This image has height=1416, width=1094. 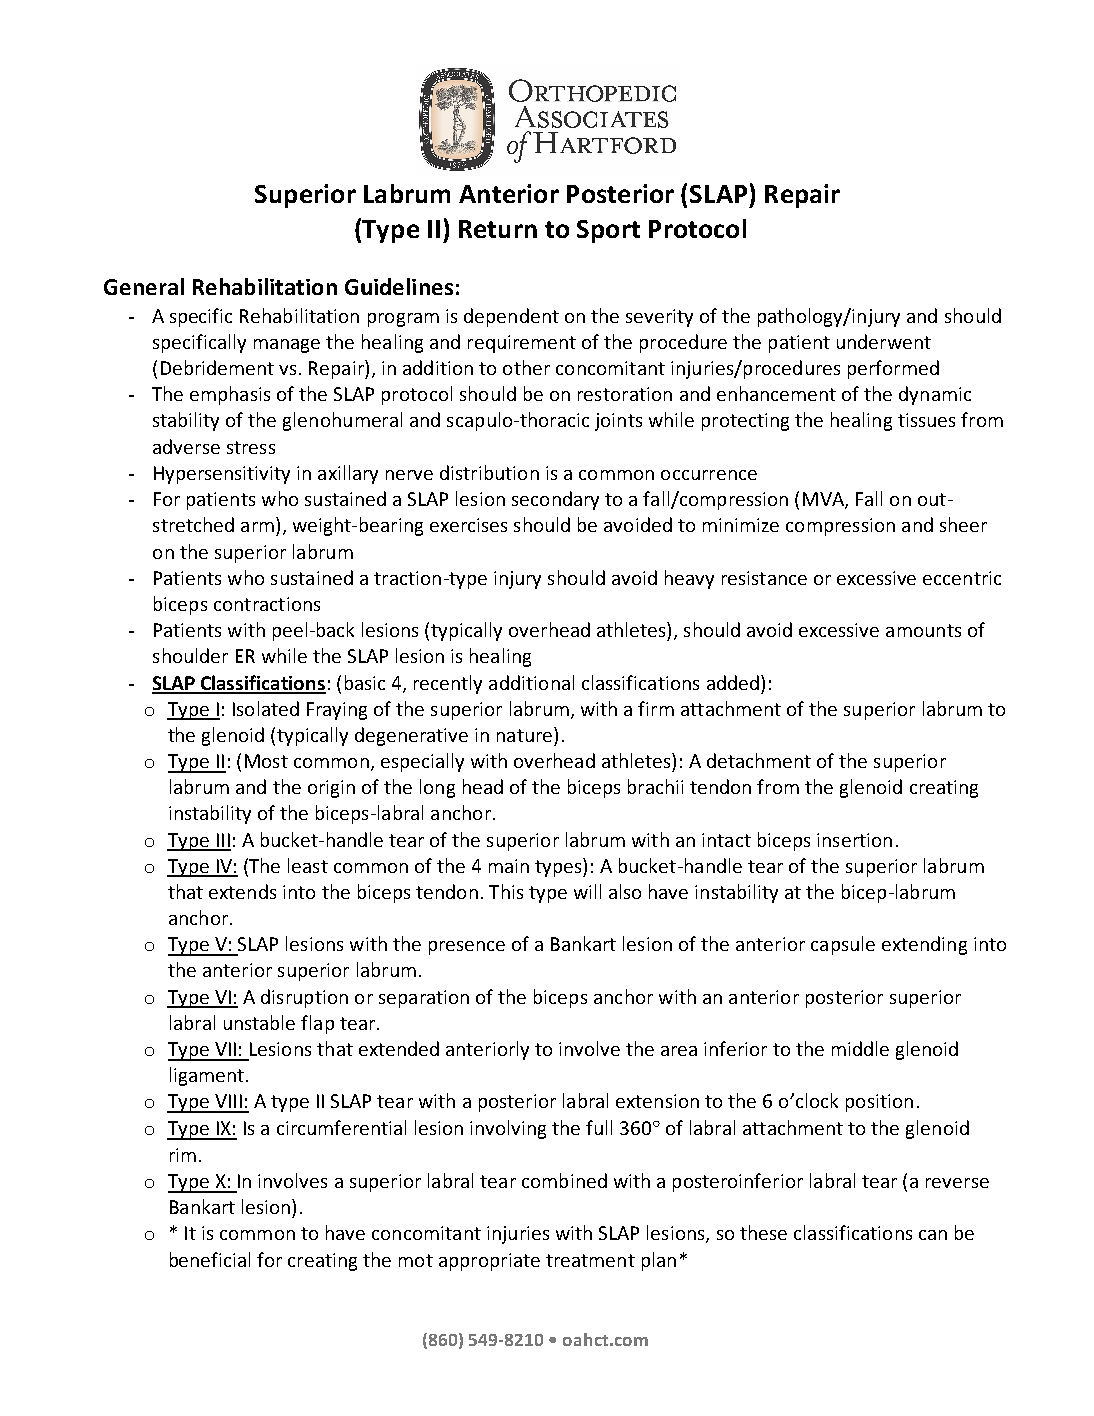 I want to click on Most, so click(x=266, y=761).
